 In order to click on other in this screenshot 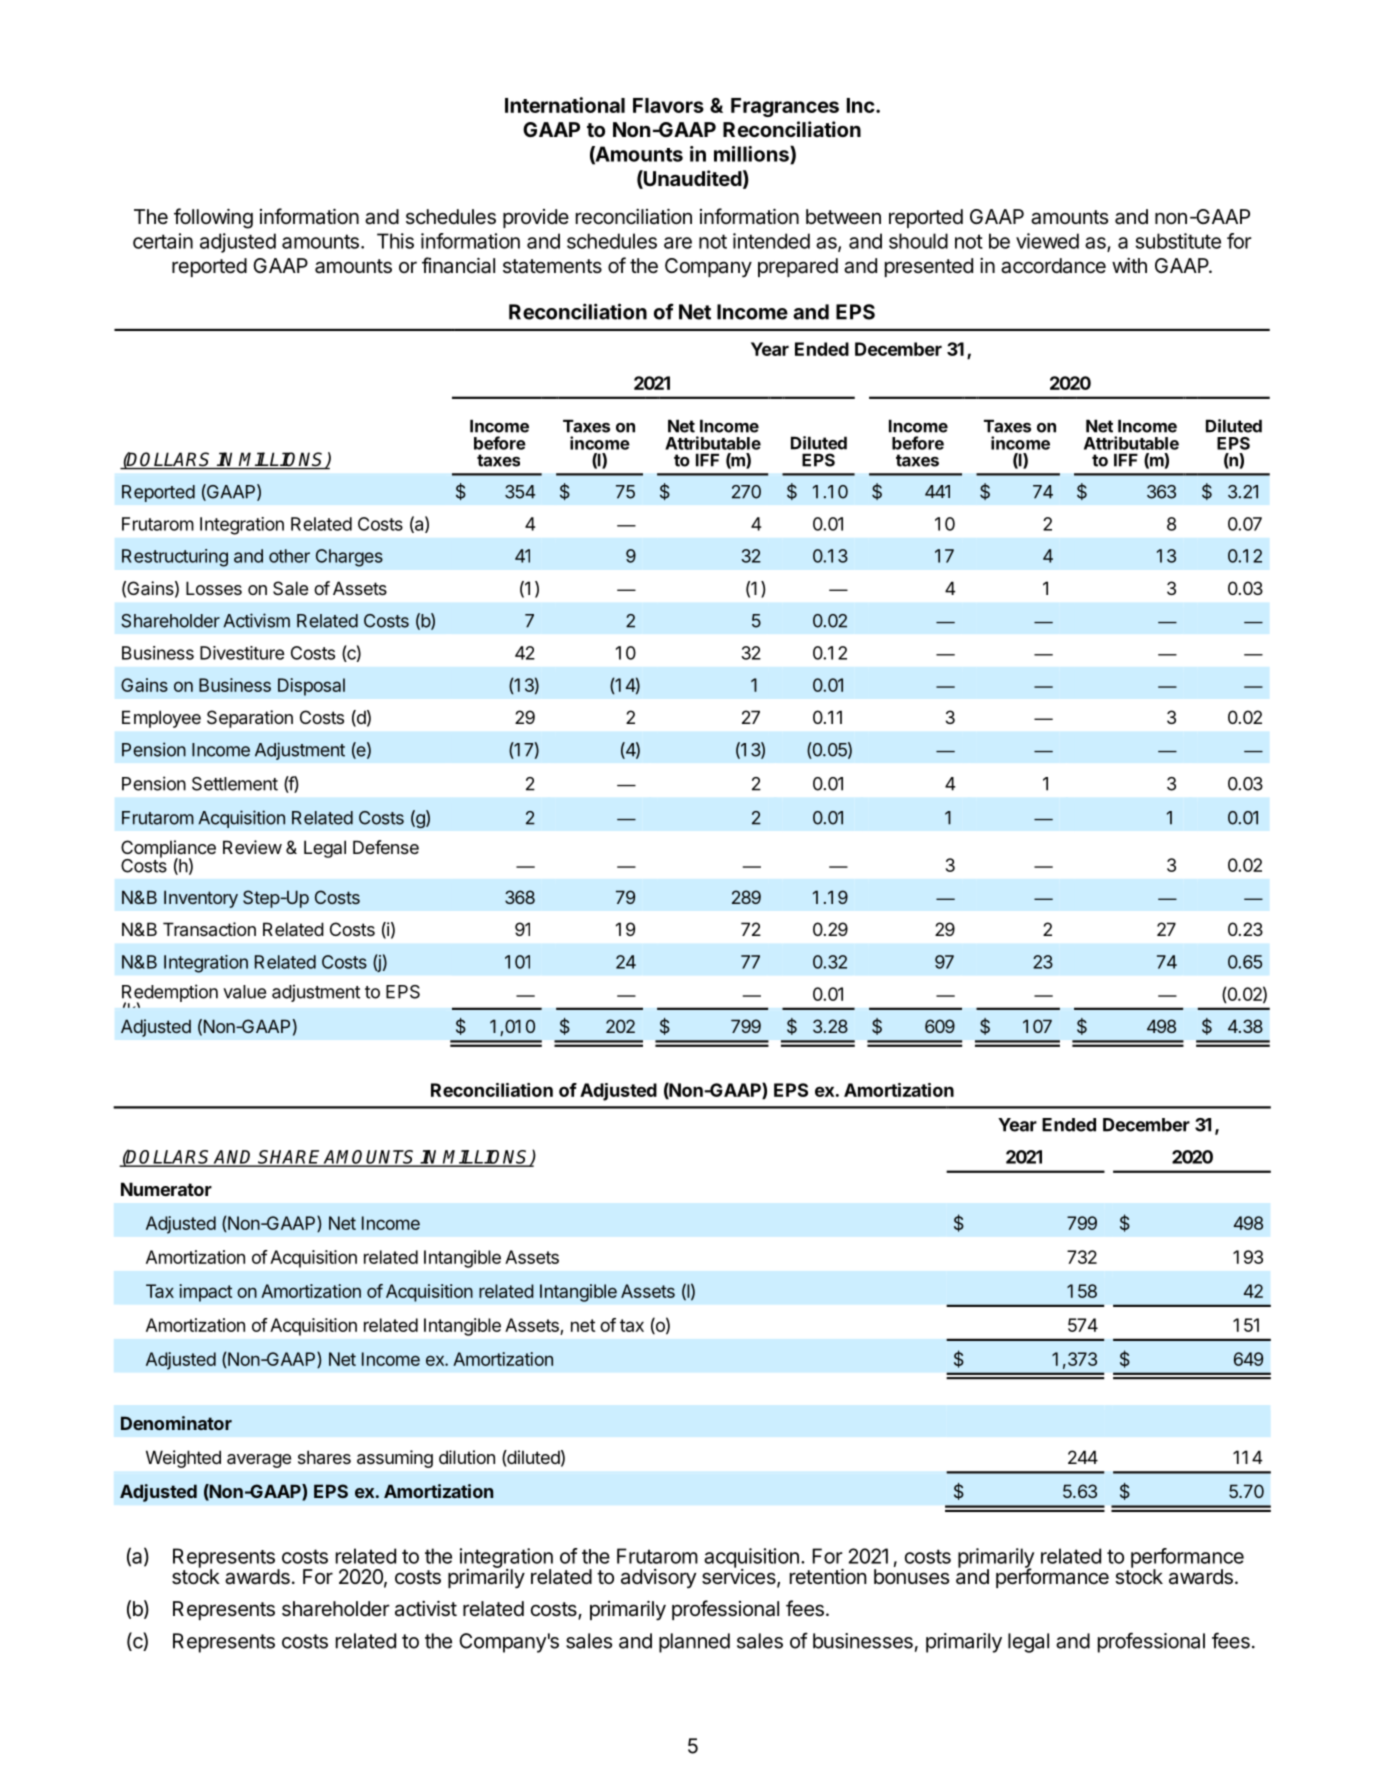, I will do `click(289, 556)`.
